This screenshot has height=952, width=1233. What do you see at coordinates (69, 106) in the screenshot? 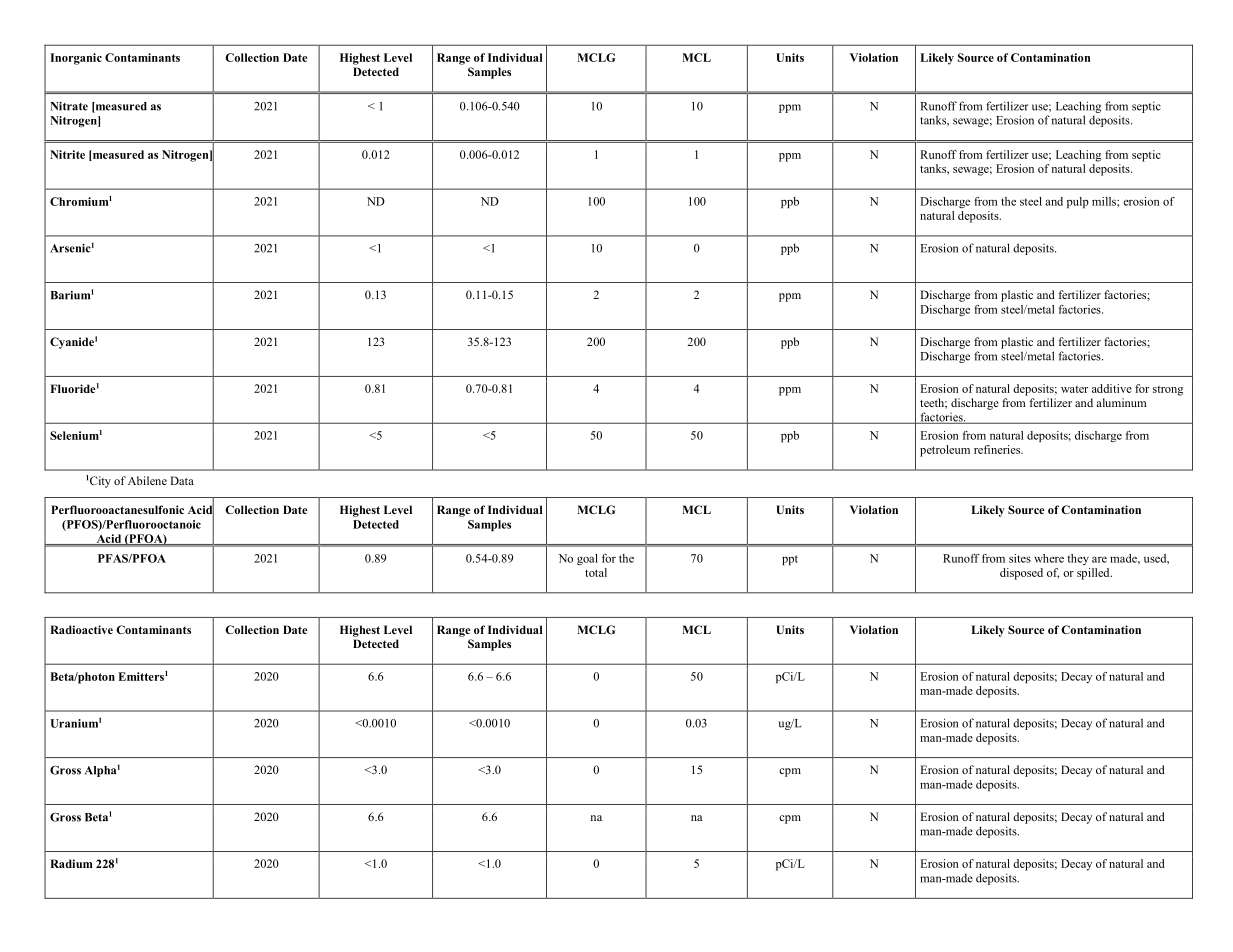
I see `Nitrate` at bounding box center [69, 106].
